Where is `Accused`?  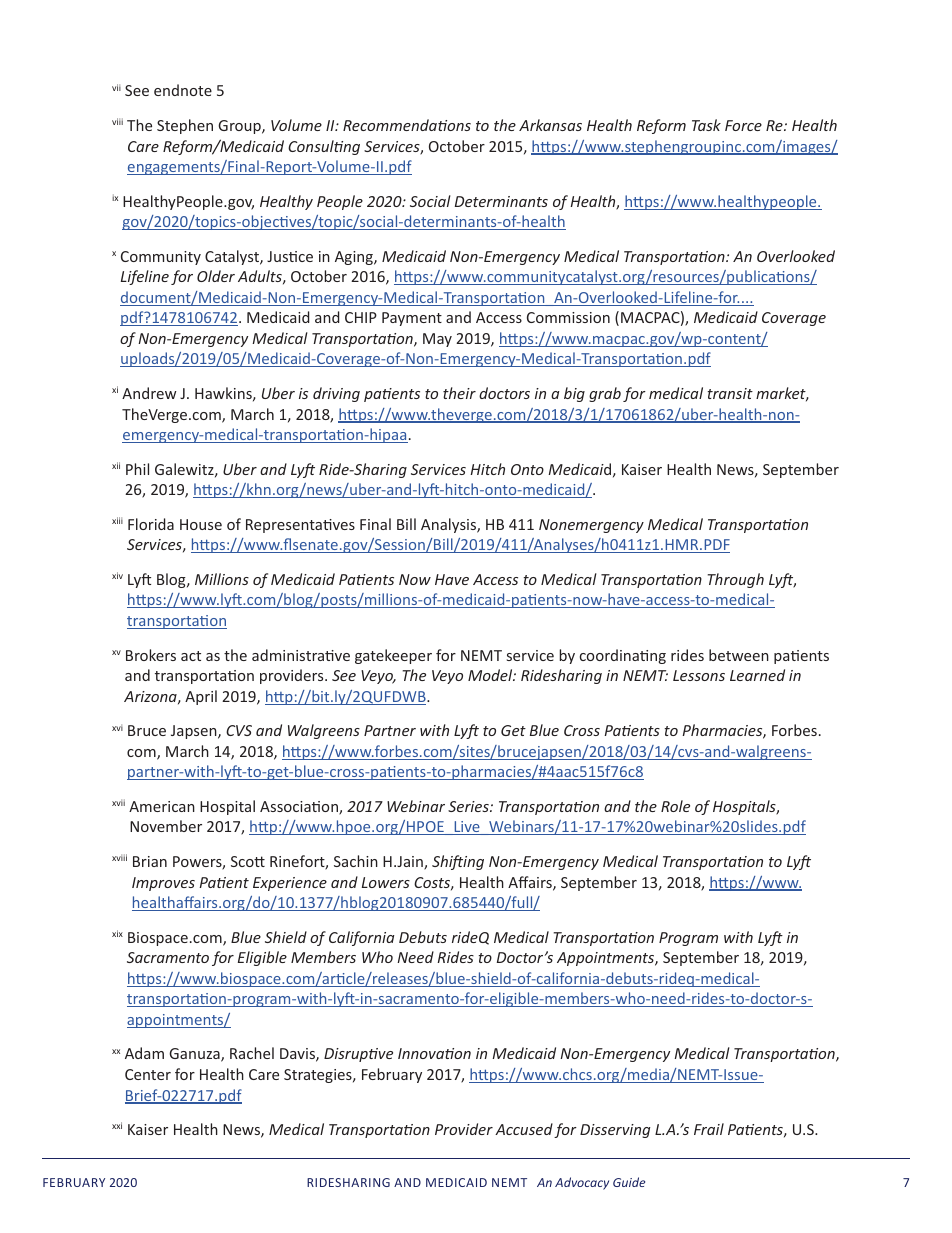
Accused is located at coordinates (524, 1129).
